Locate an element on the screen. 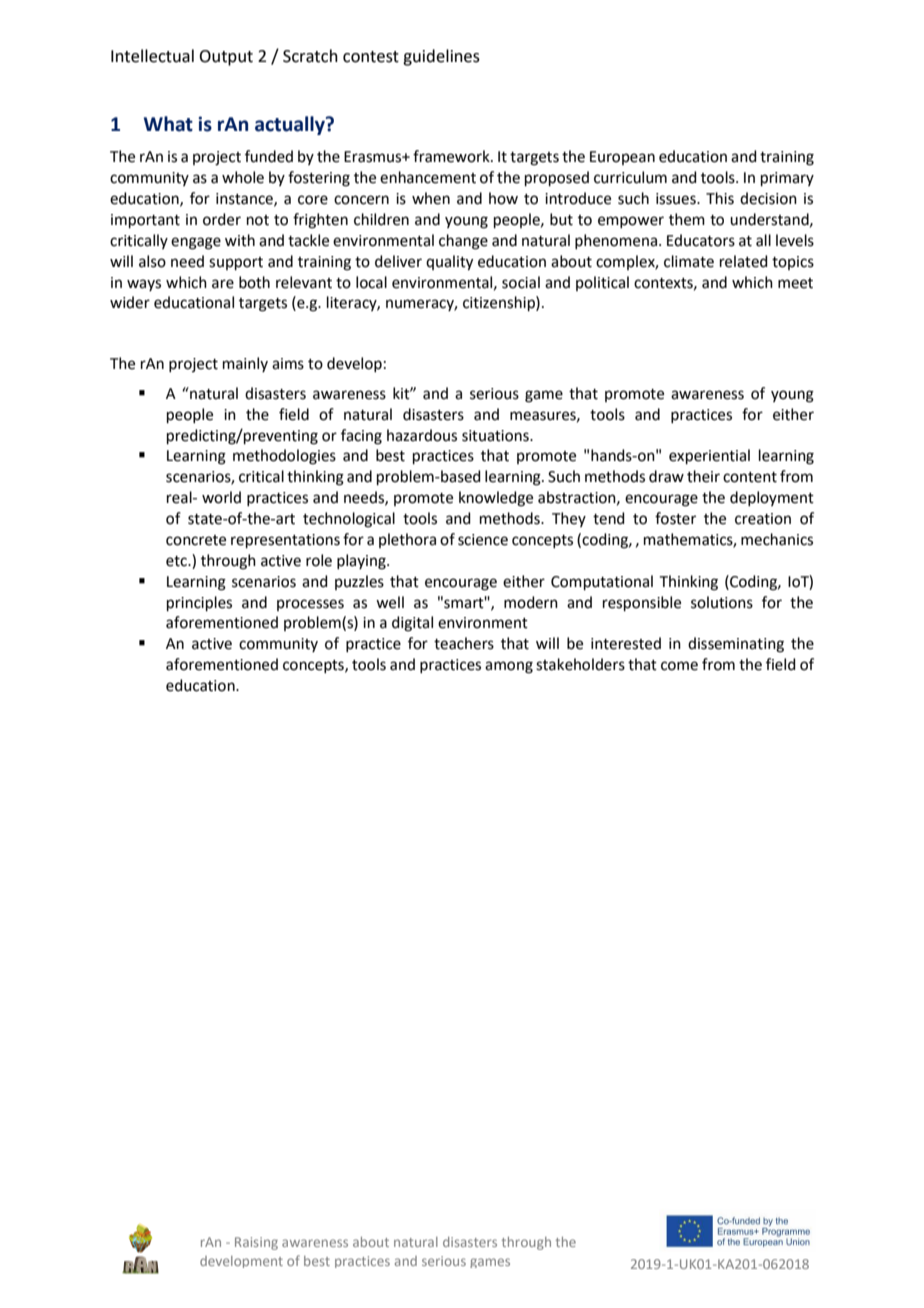 Image resolution: width=924 pixels, height=1308 pixels. guidelines is located at coordinates (441, 57).
